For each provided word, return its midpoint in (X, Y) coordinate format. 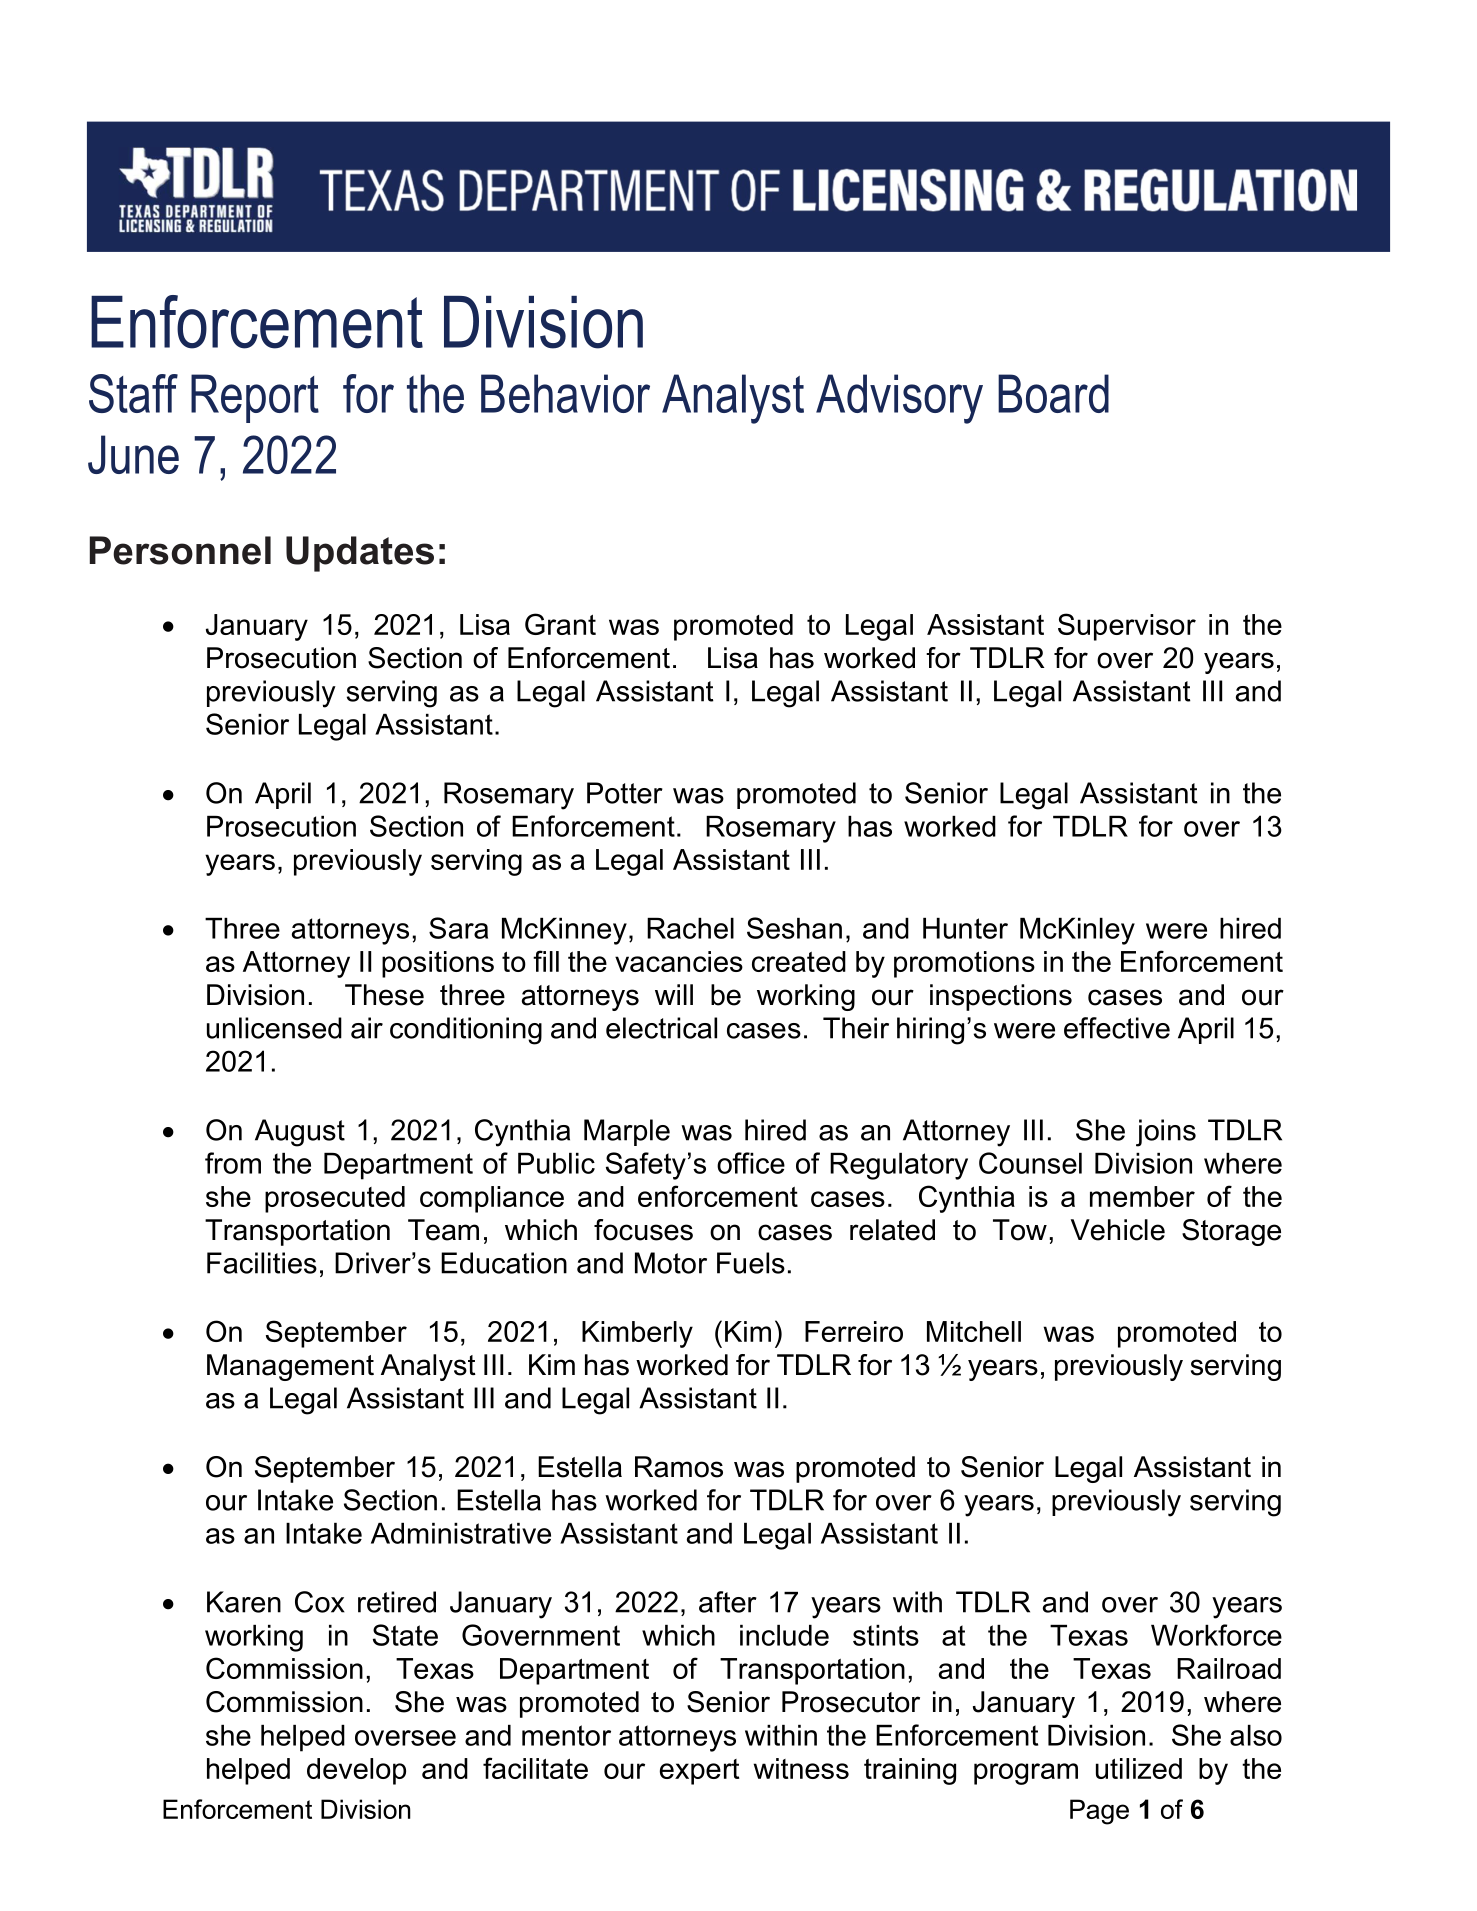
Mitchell (974, 1331)
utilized (1139, 1768)
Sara (458, 928)
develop (356, 1771)
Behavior (565, 393)
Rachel (690, 928)
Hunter (965, 928)
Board (1053, 393)
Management (290, 1367)
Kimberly (637, 1334)
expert (699, 1772)
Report (255, 398)
